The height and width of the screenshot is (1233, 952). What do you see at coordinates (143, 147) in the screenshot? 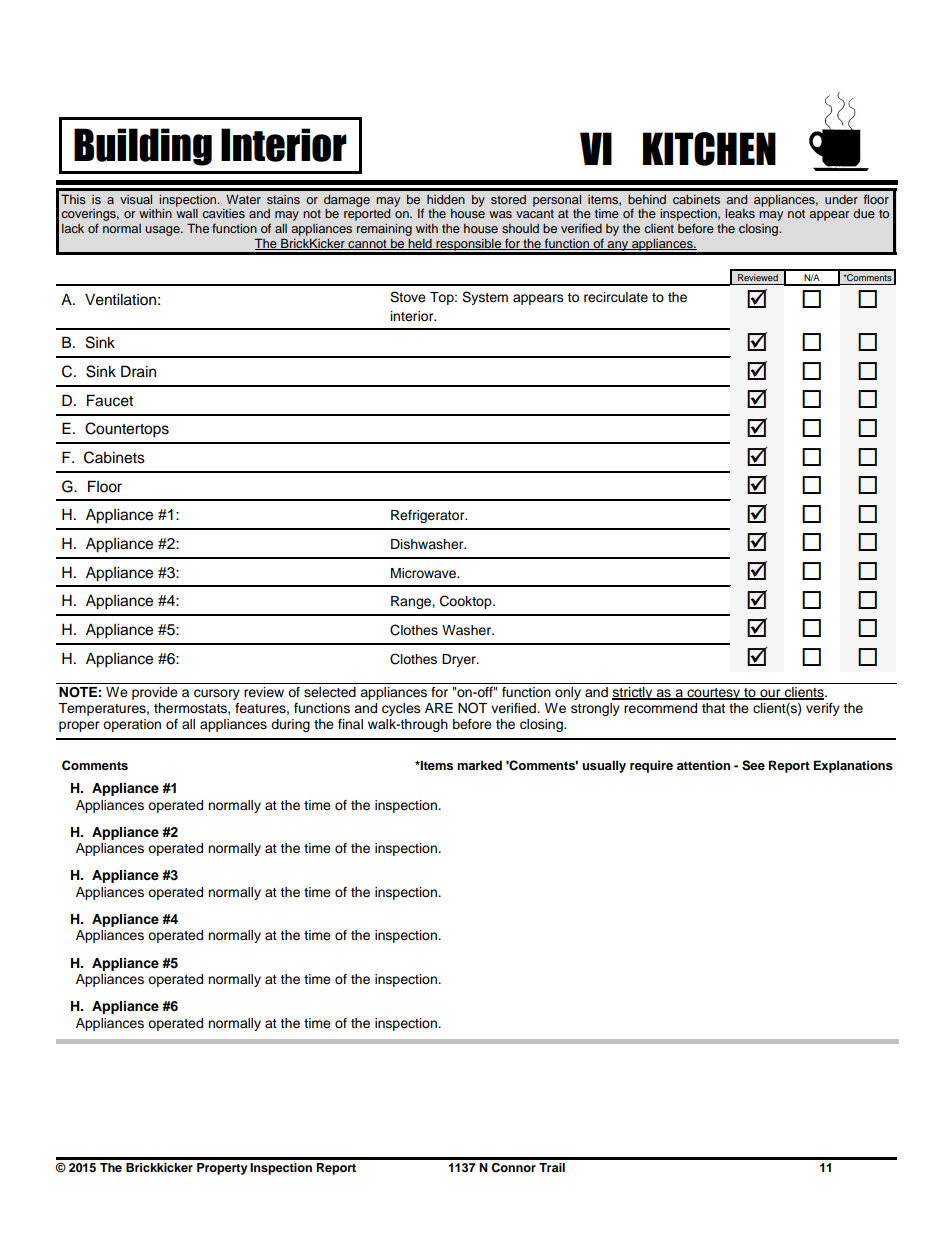
I see `Building` at bounding box center [143, 147].
